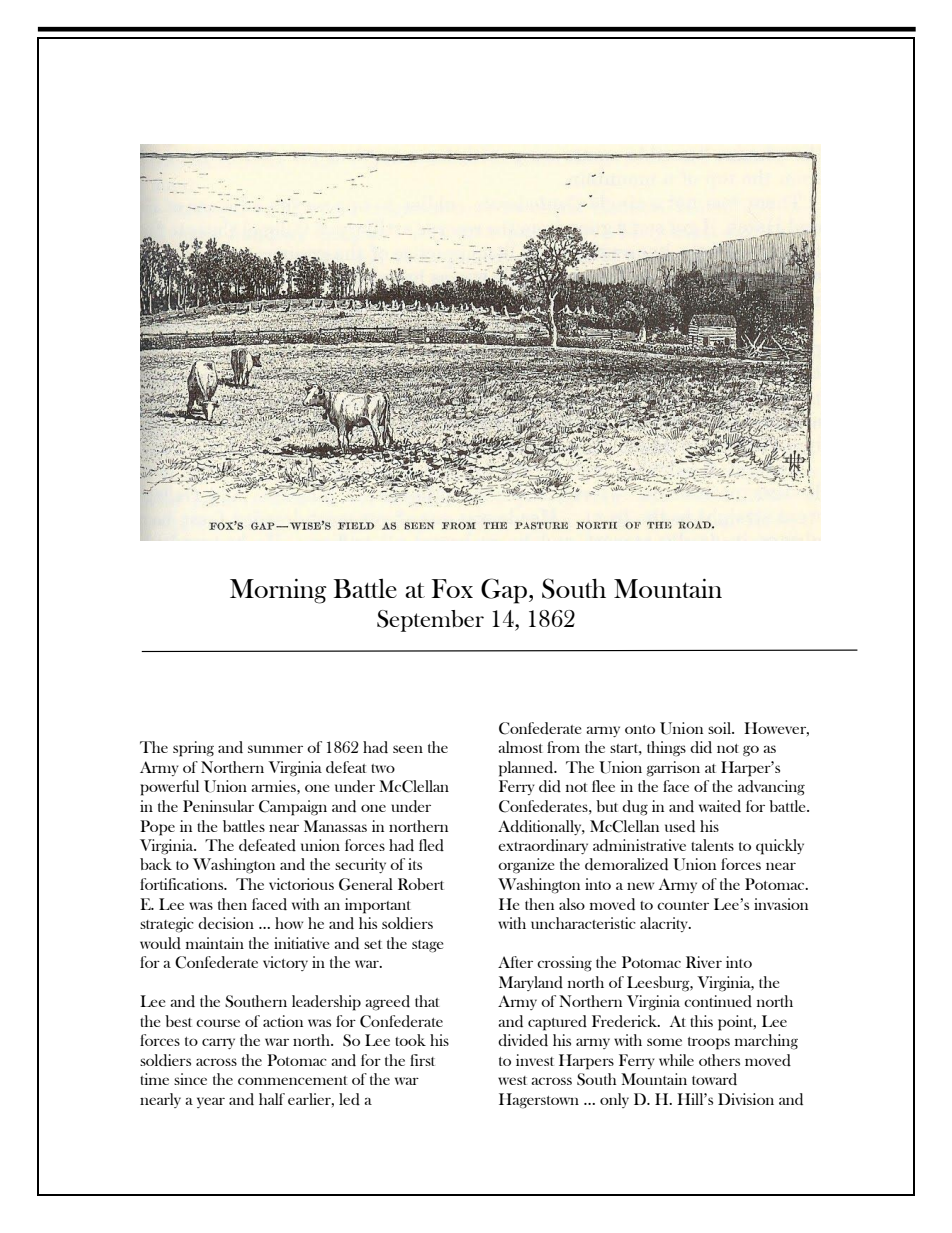 This document has height=1233, width=952. I want to click on alacrity, so click(665, 924).
